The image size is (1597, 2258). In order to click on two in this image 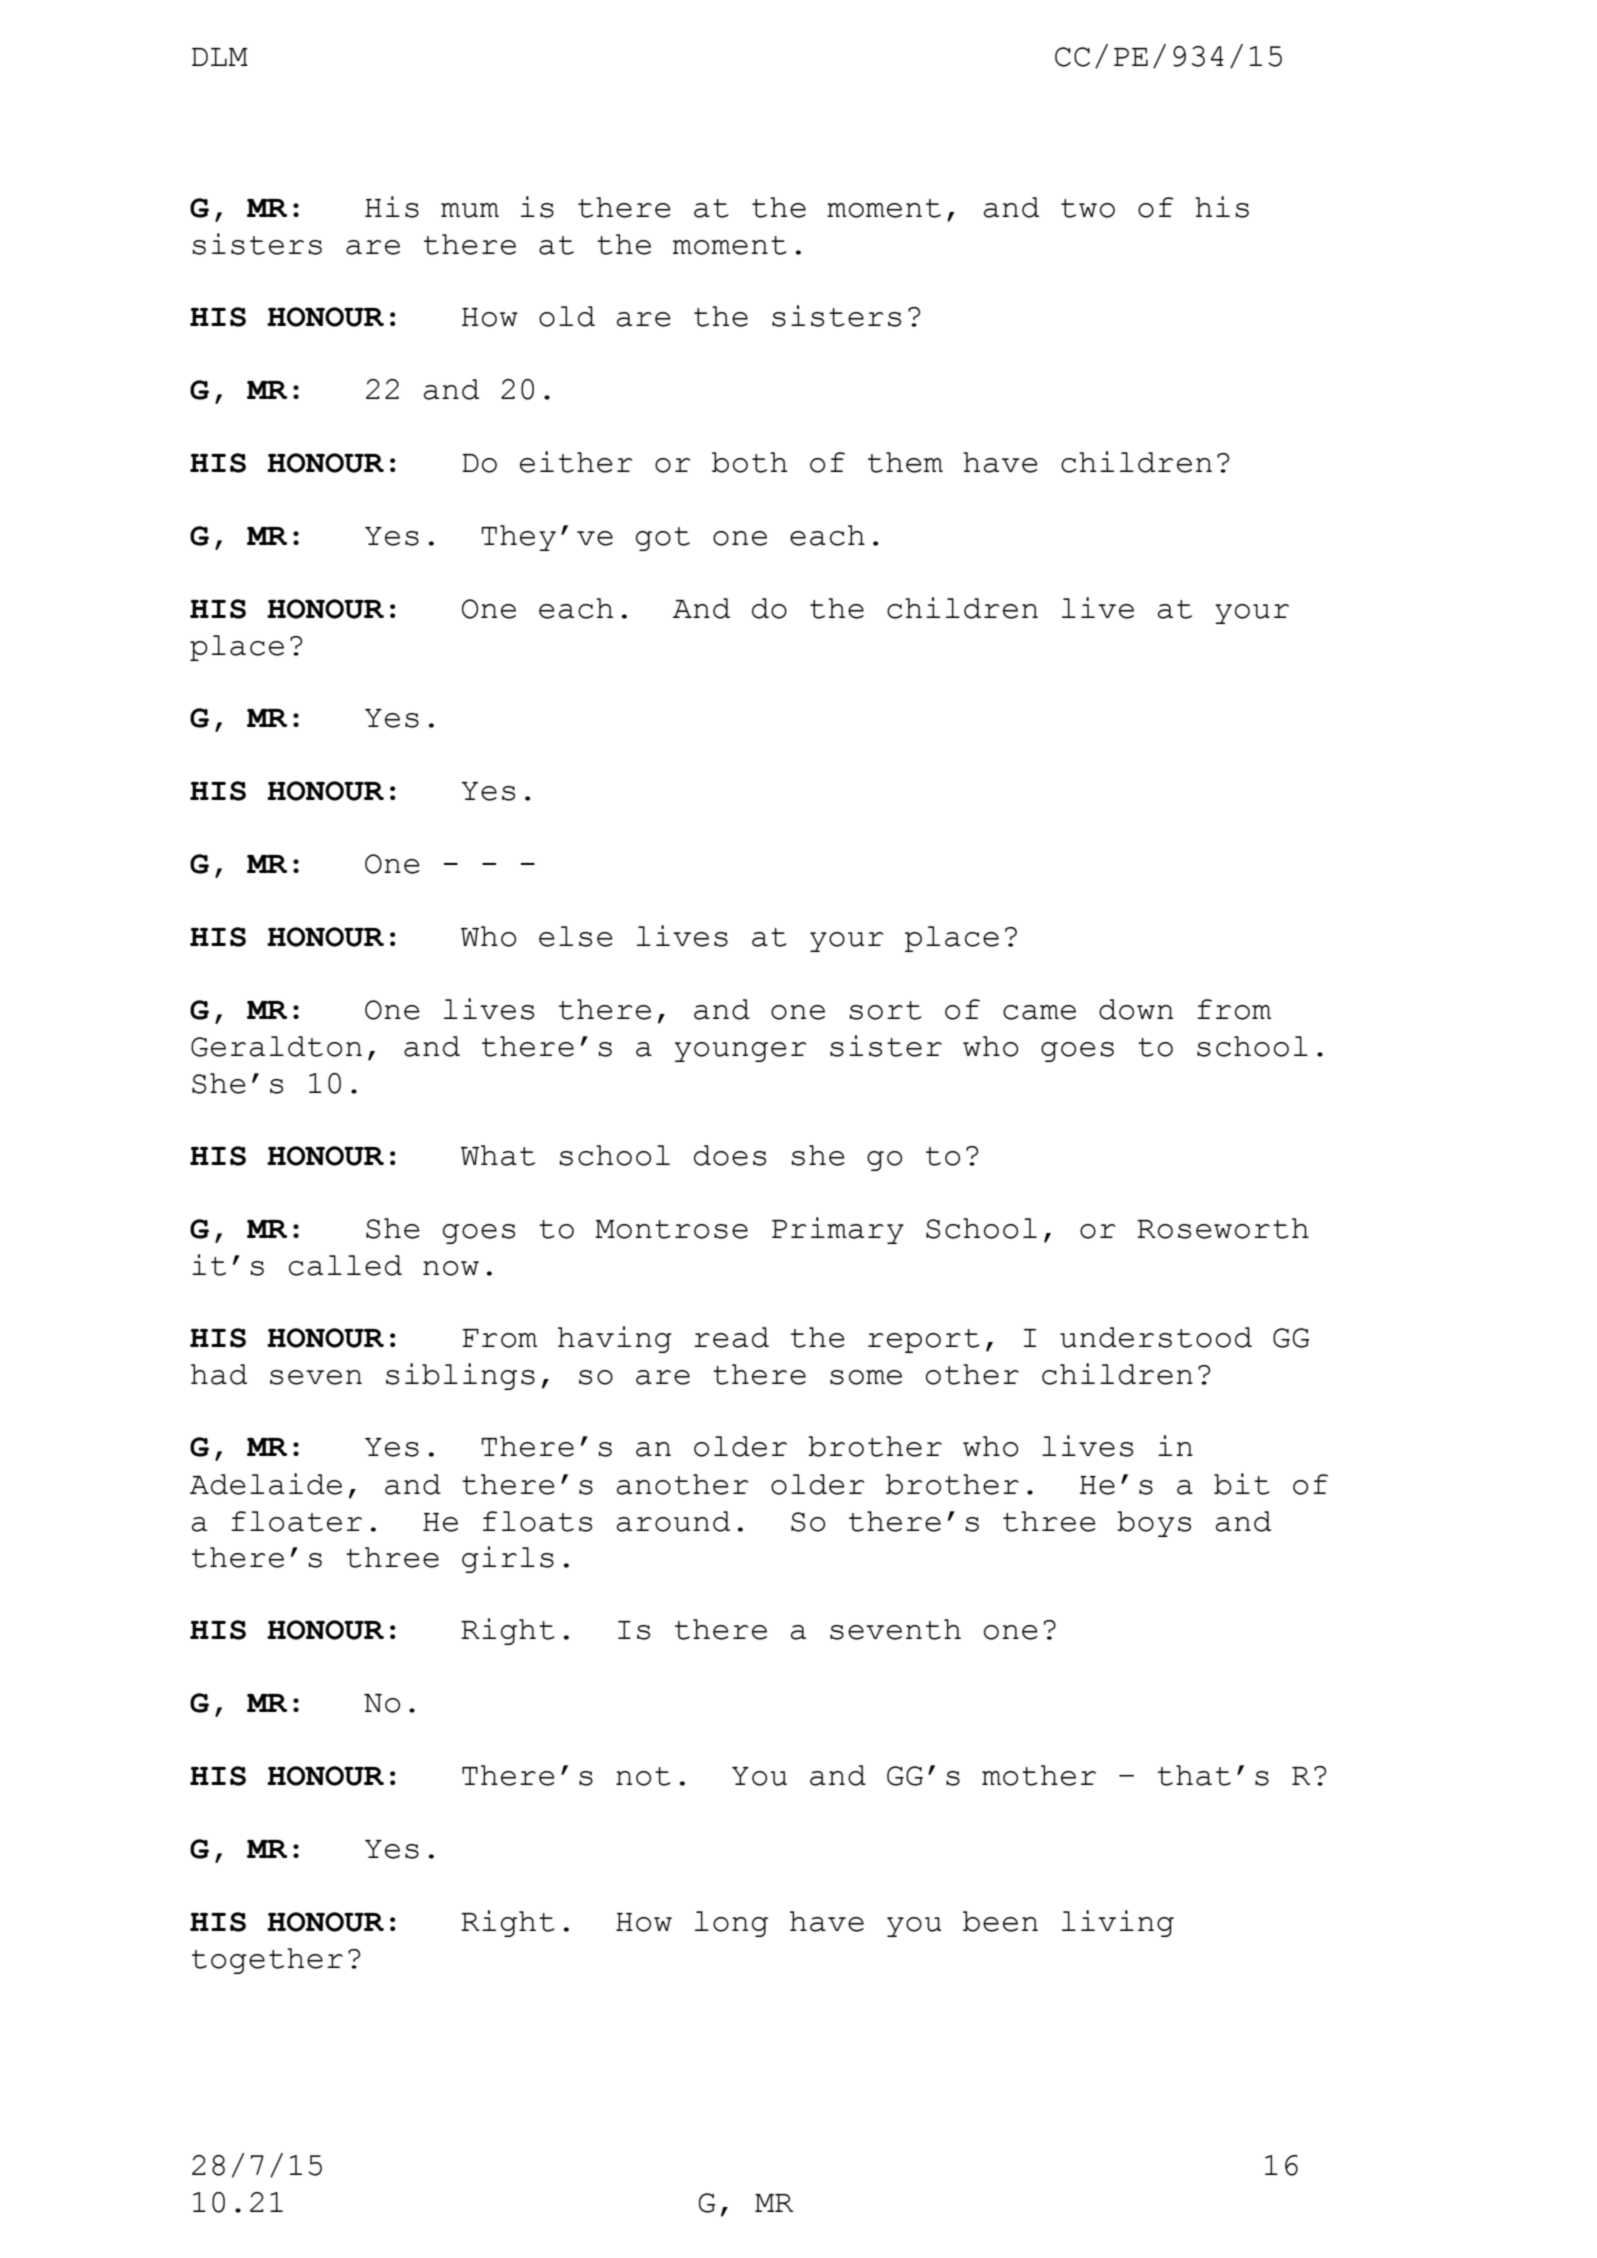, I will do `click(1088, 208)`.
